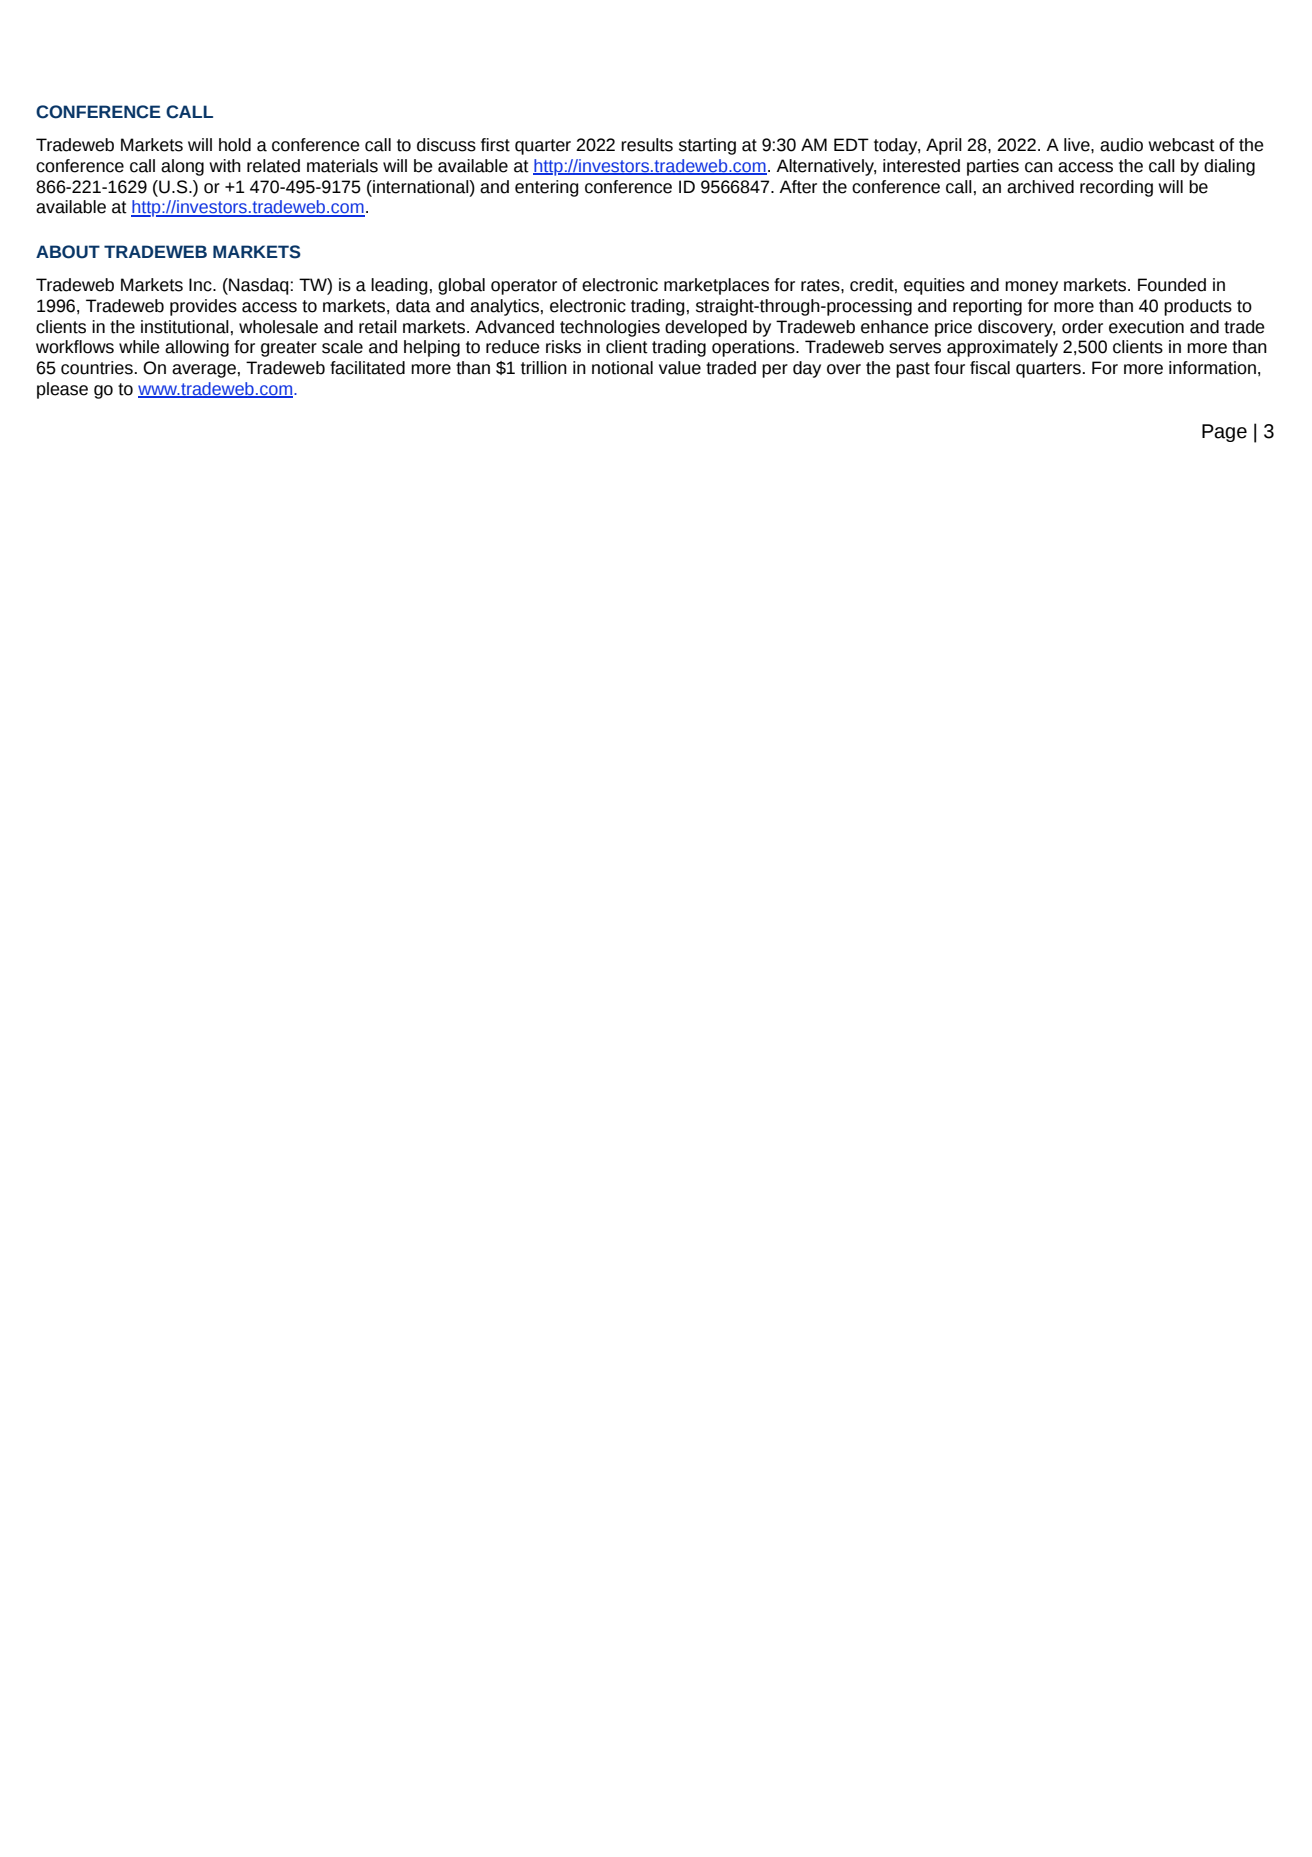  Describe the element at coordinates (1078, 145) in the image. I see `live` at that location.
